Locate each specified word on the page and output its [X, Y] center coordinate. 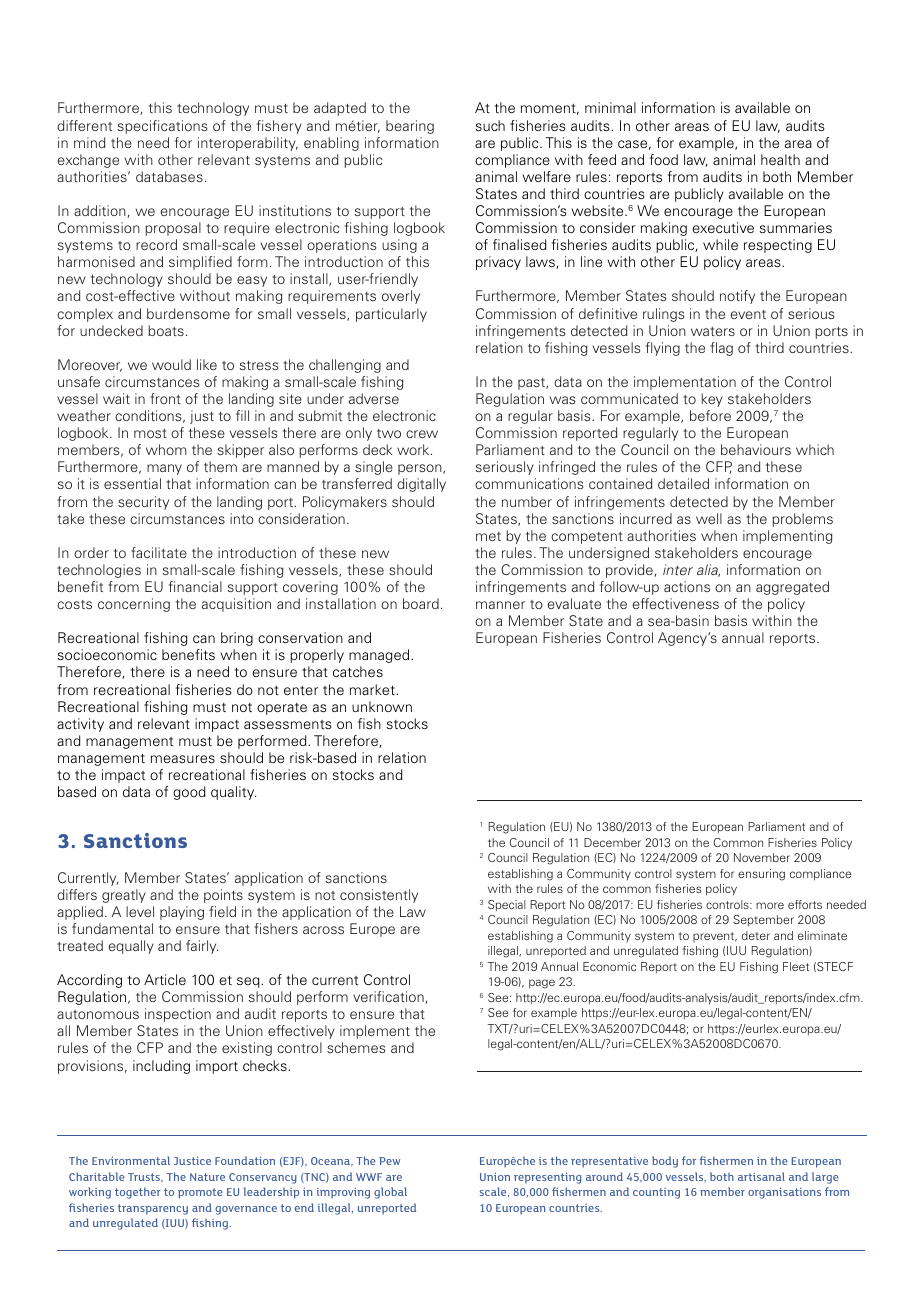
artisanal [761, 1176]
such [490, 125]
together [138, 1193]
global [390, 1193]
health [780, 159]
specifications [162, 127]
